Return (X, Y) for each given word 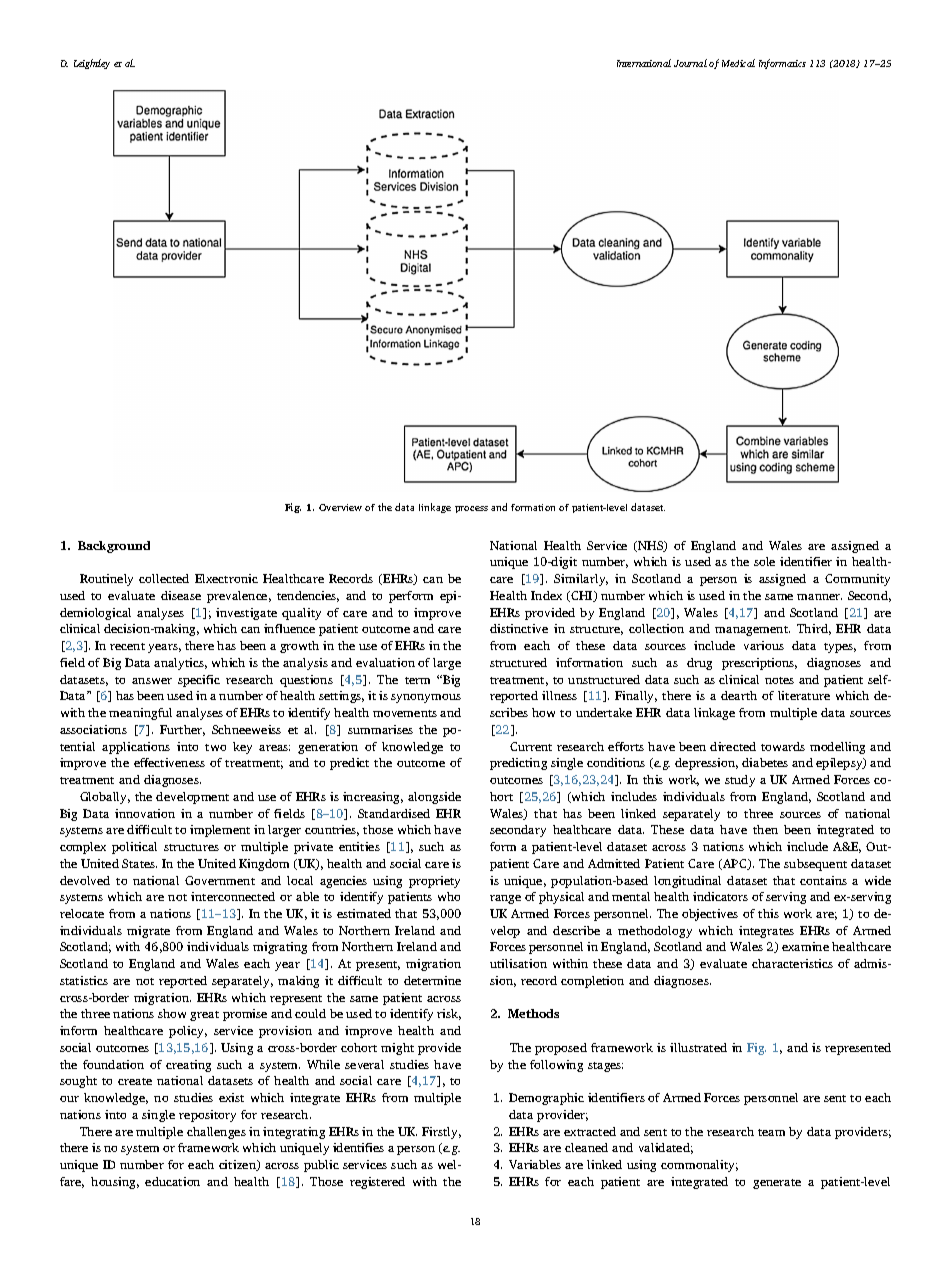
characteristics (792, 963)
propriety (434, 882)
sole (764, 561)
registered (377, 1183)
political (134, 848)
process (471, 509)
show (172, 1013)
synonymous (426, 698)
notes (779, 680)
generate (777, 1184)
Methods (533, 1013)
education (172, 1181)
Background (114, 547)
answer (152, 681)
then (765, 829)
